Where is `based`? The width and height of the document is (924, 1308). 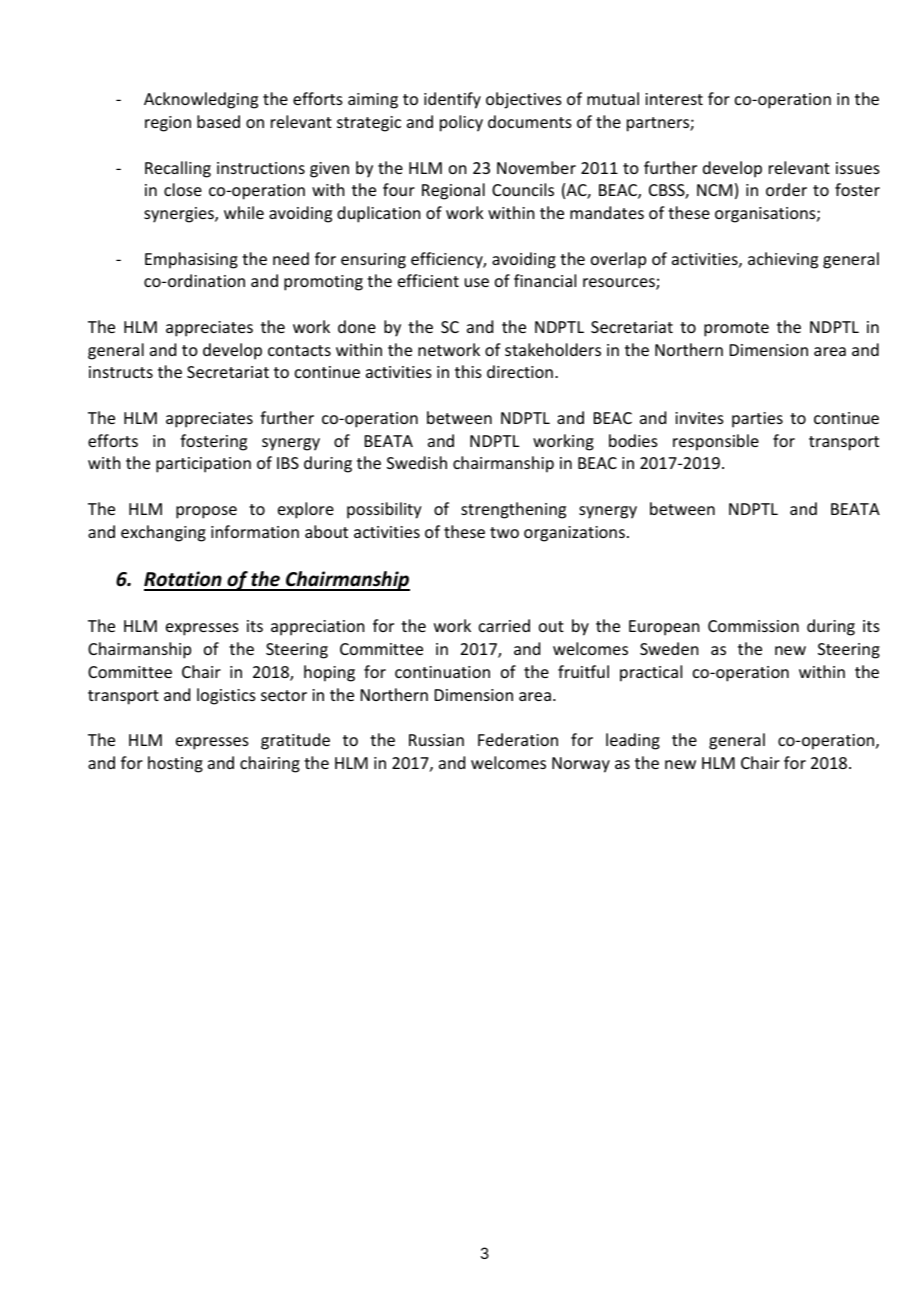
based is located at coordinates (218, 121).
